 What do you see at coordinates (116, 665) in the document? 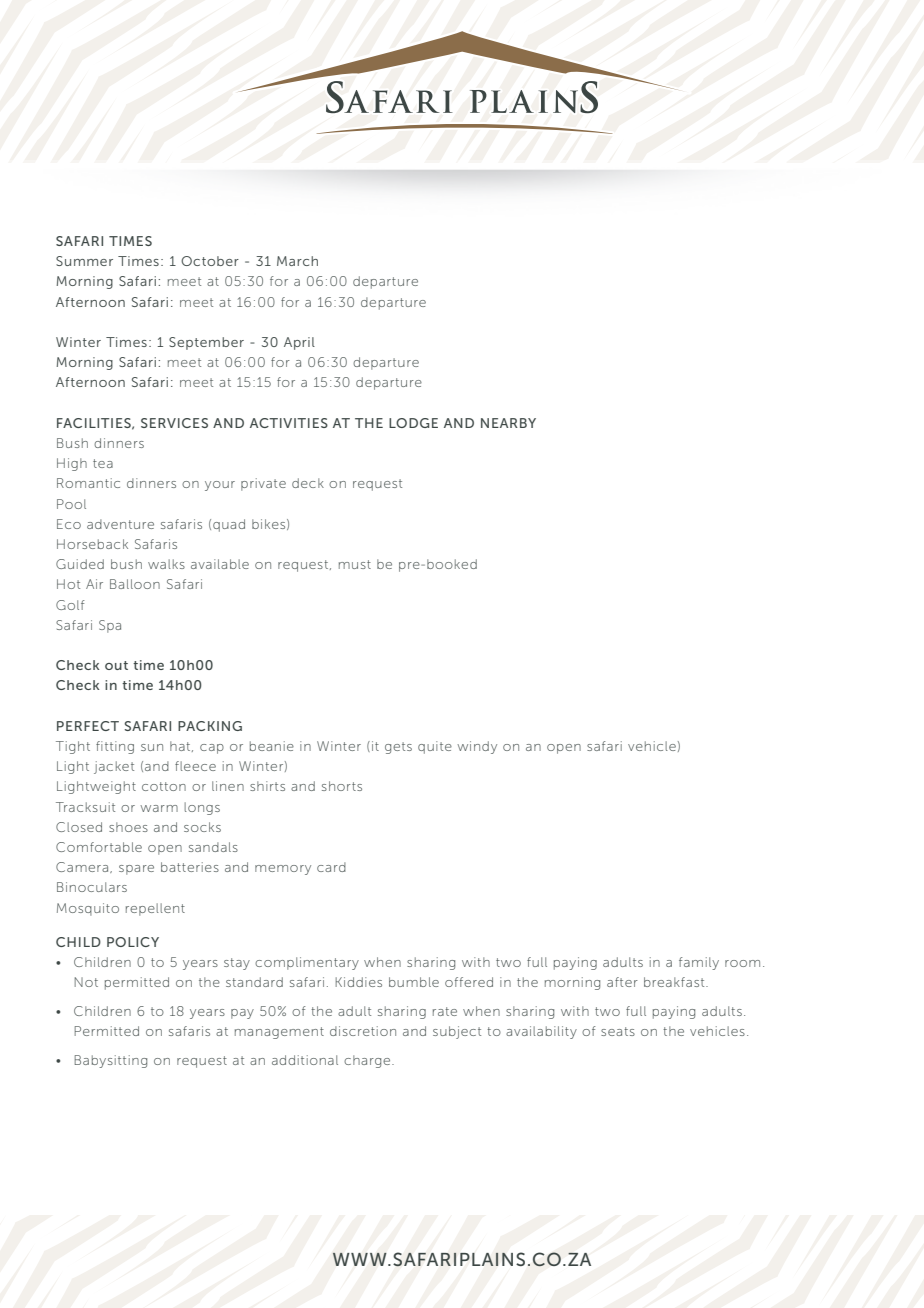
I see `out` at bounding box center [116, 665].
